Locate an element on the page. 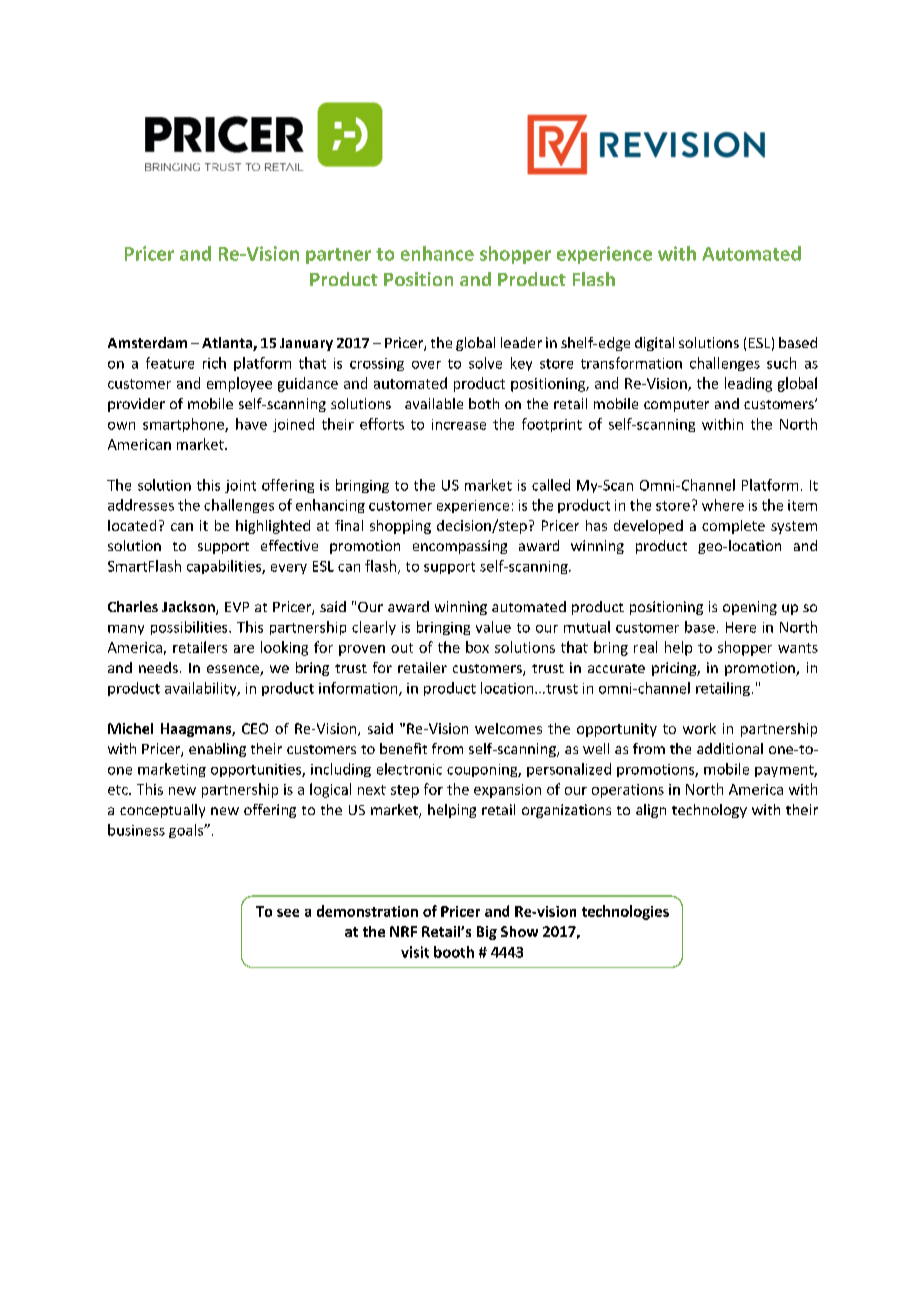  increase is located at coordinates (459, 424).
